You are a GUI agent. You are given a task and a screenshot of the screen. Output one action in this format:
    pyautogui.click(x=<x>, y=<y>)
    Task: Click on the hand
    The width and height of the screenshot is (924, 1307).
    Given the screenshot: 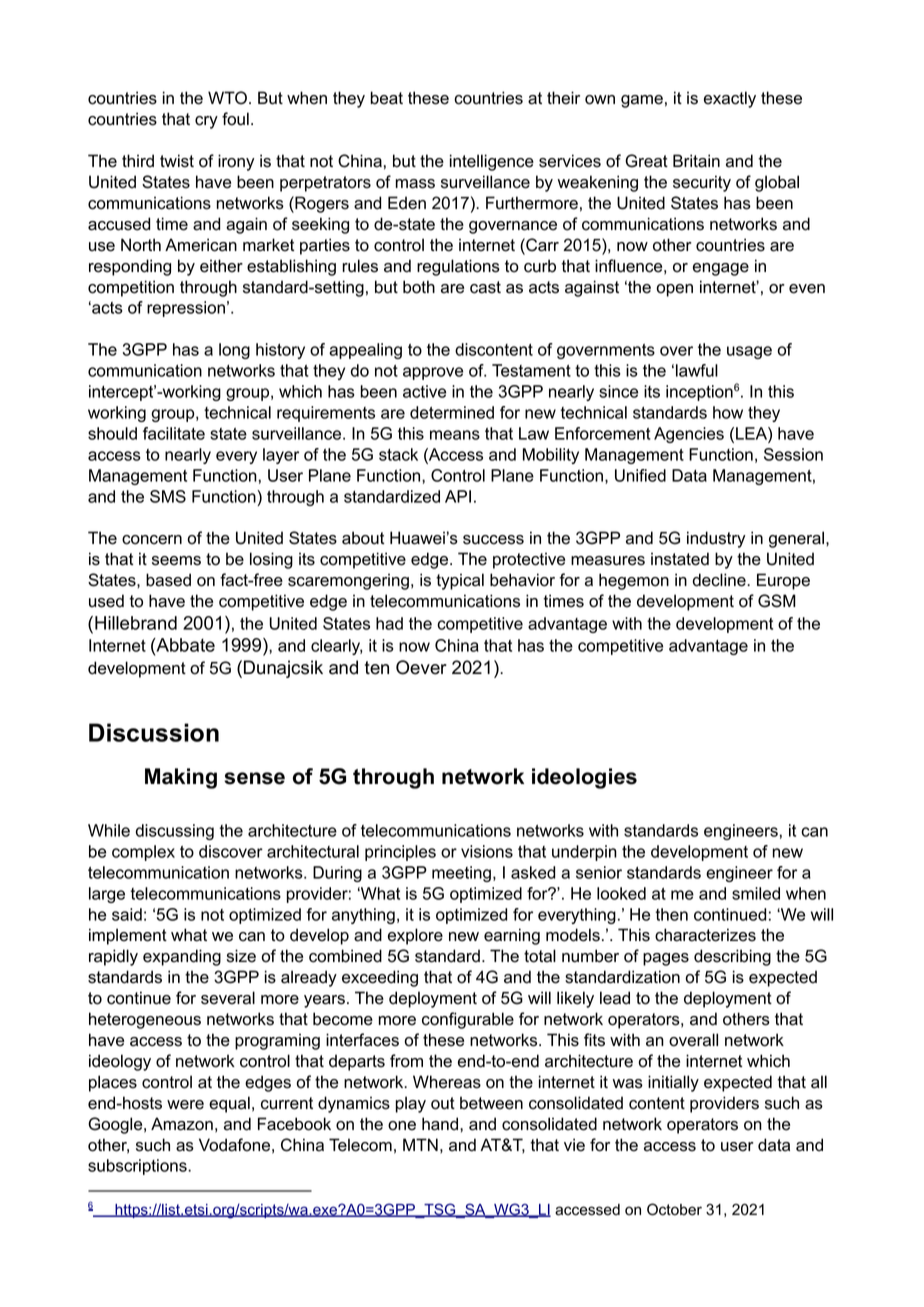 What is the action you would take?
    pyautogui.click(x=441, y=1124)
